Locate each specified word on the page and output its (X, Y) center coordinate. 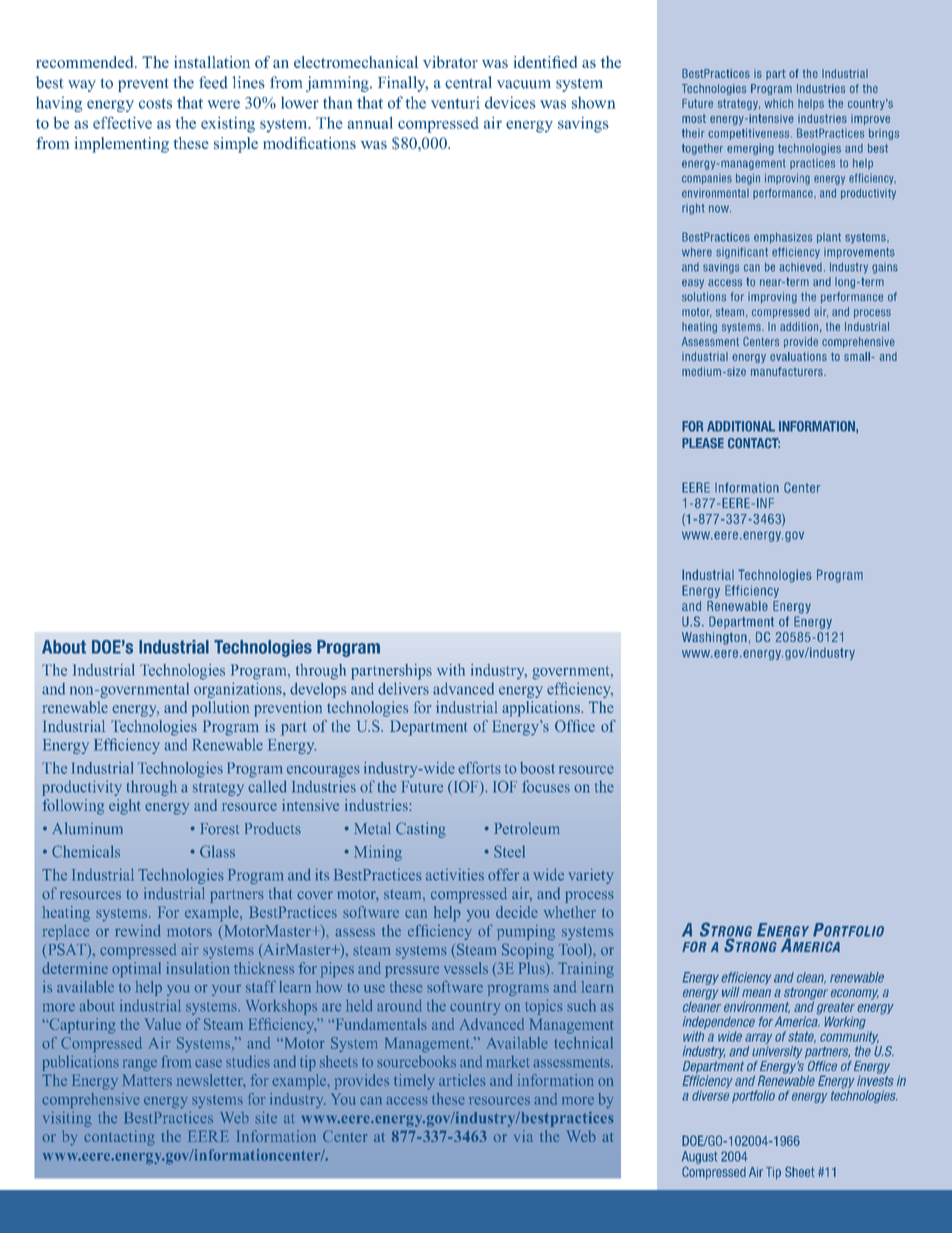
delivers (403, 688)
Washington (714, 638)
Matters (147, 1080)
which (778, 103)
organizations (239, 690)
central (468, 82)
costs (155, 103)
